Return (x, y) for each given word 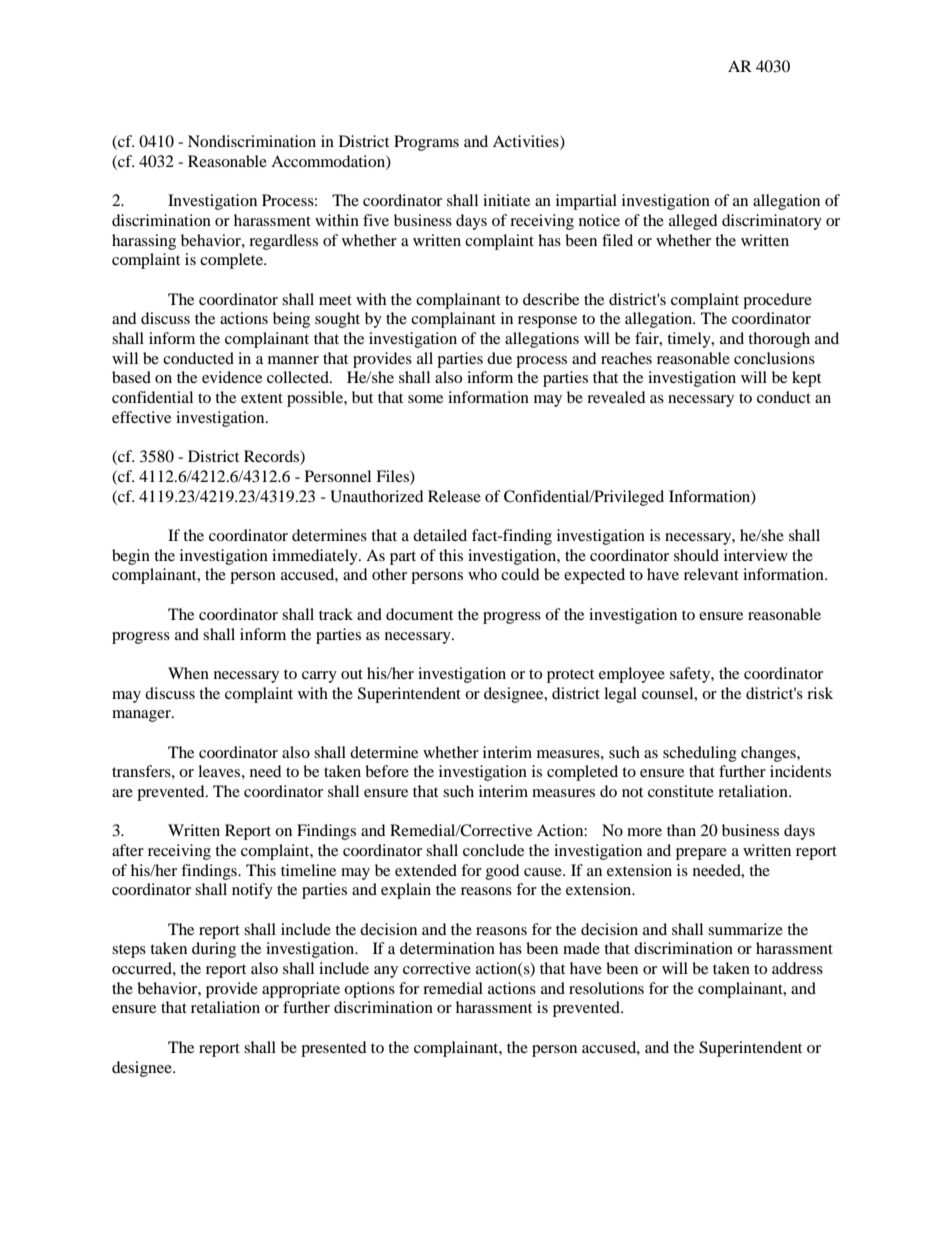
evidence (232, 377)
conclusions (774, 358)
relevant (711, 574)
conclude (493, 850)
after (128, 850)
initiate (506, 200)
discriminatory (772, 222)
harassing (144, 242)
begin (131, 557)
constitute (681, 791)
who (482, 574)
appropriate (301, 990)
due (499, 358)
